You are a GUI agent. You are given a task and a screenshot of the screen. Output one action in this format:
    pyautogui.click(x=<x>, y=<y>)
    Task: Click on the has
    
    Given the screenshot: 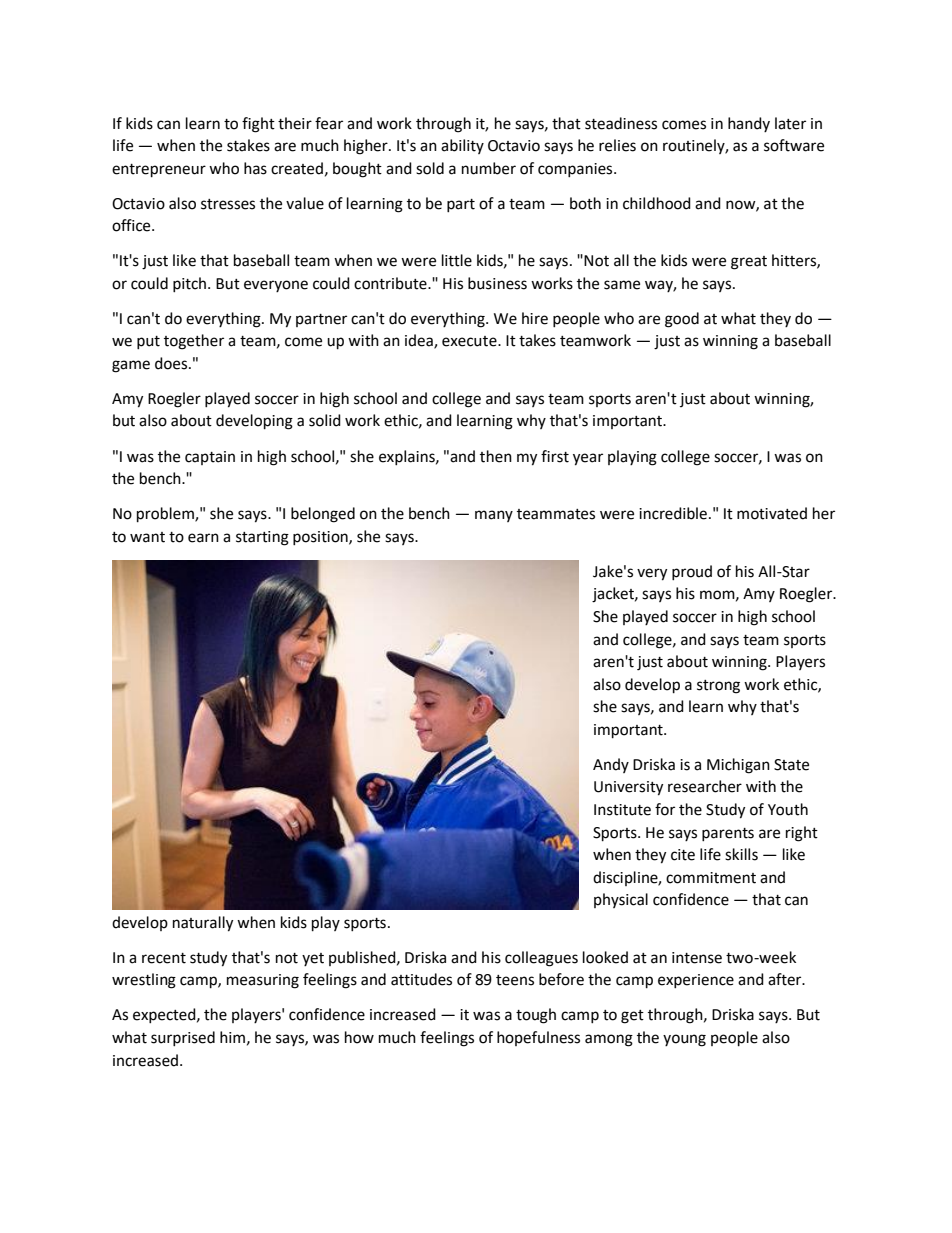 What is the action you would take?
    pyautogui.click(x=255, y=168)
